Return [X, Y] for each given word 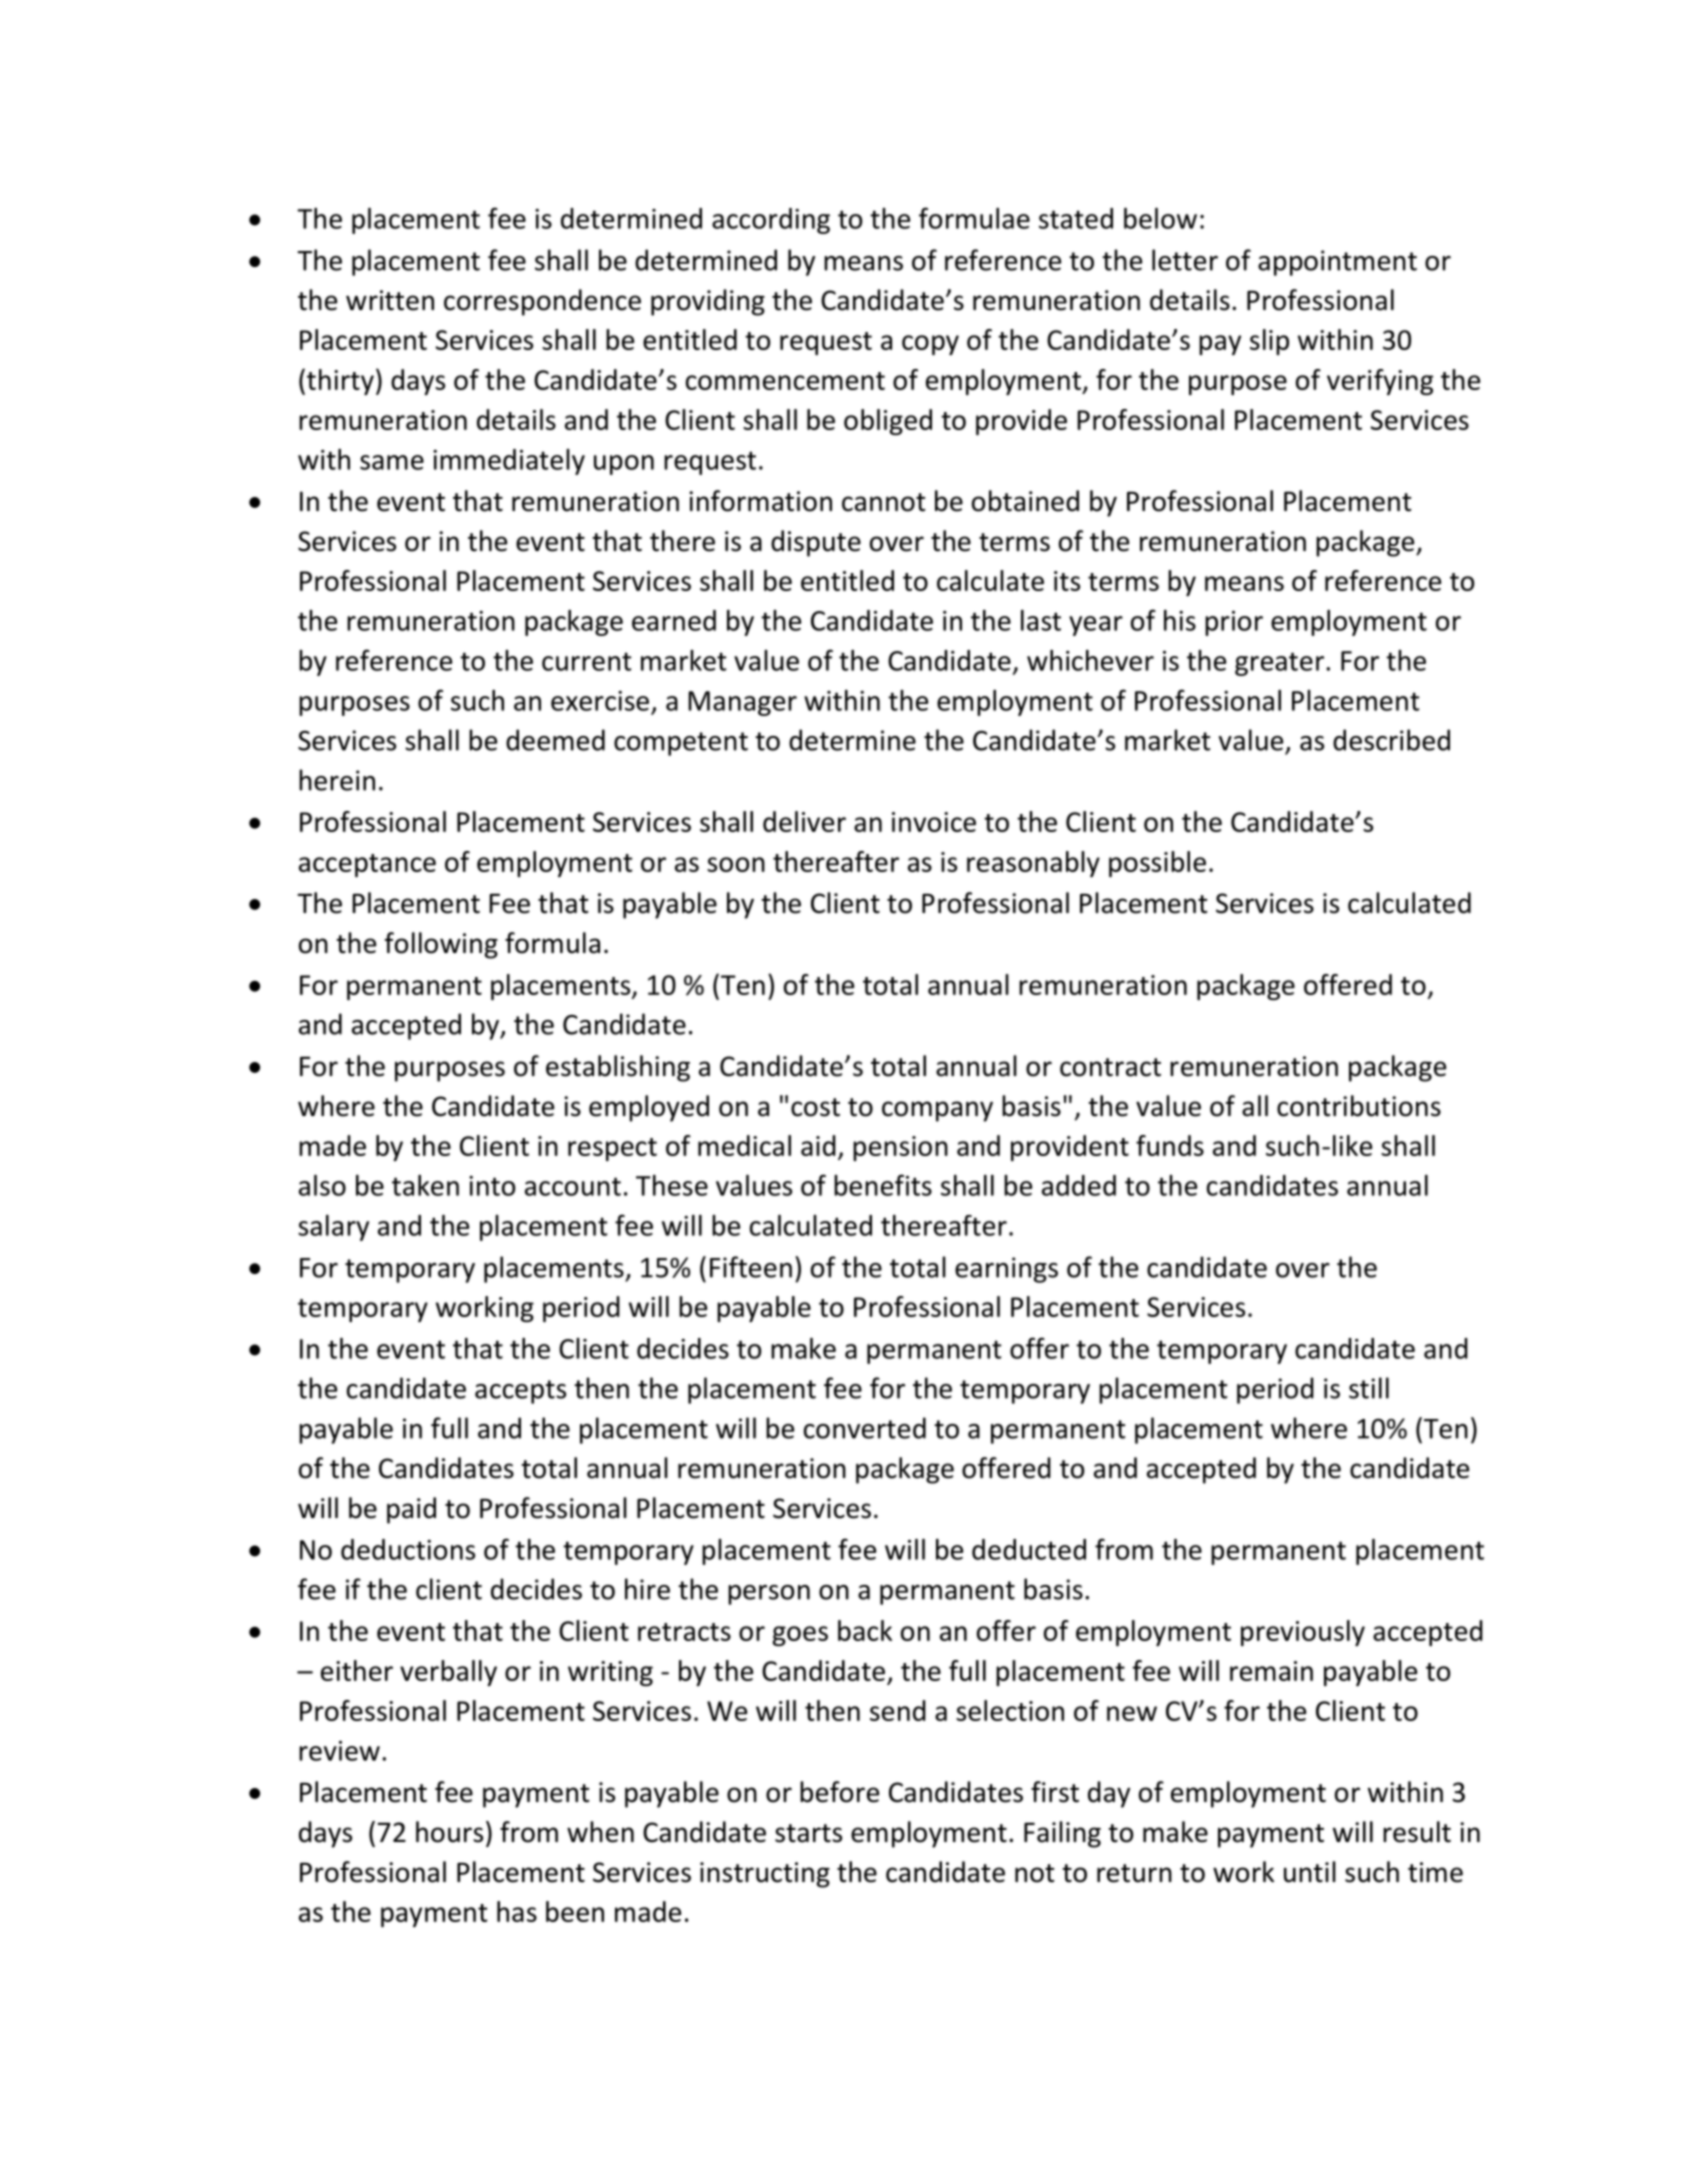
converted [865, 1428]
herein [337, 780]
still [1369, 1388]
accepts [520, 1392]
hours [449, 1832]
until [1310, 1872]
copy [930, 345]
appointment [1337, 263]
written [390, 300]
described [1391, 740]
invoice [934, 822]
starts [808, 1833]
